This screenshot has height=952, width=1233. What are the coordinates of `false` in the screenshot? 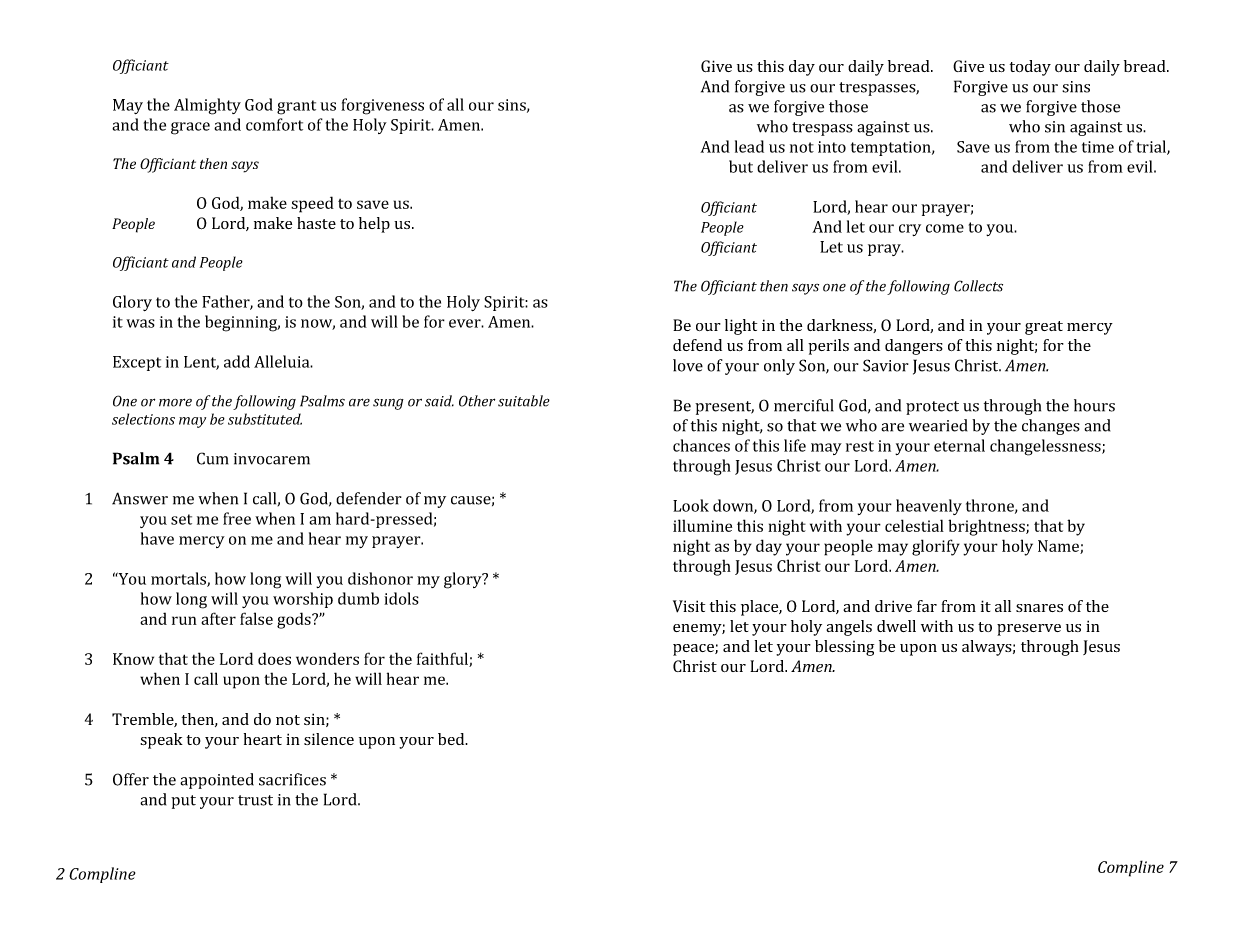 It's located at (256, 618).
